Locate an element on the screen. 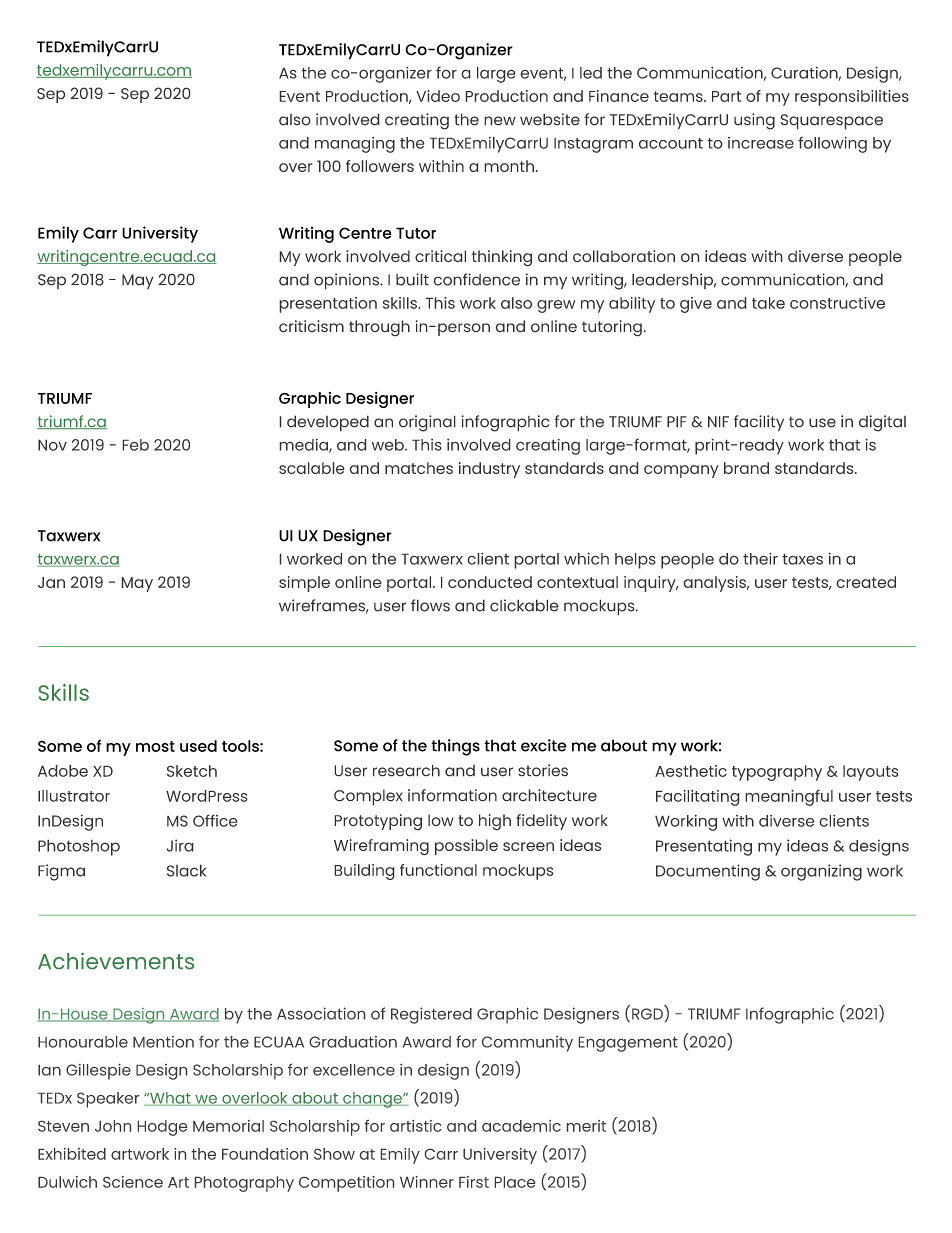 This screenshot has height=1233, width=952. managing is located at coordinates (355, 145).
